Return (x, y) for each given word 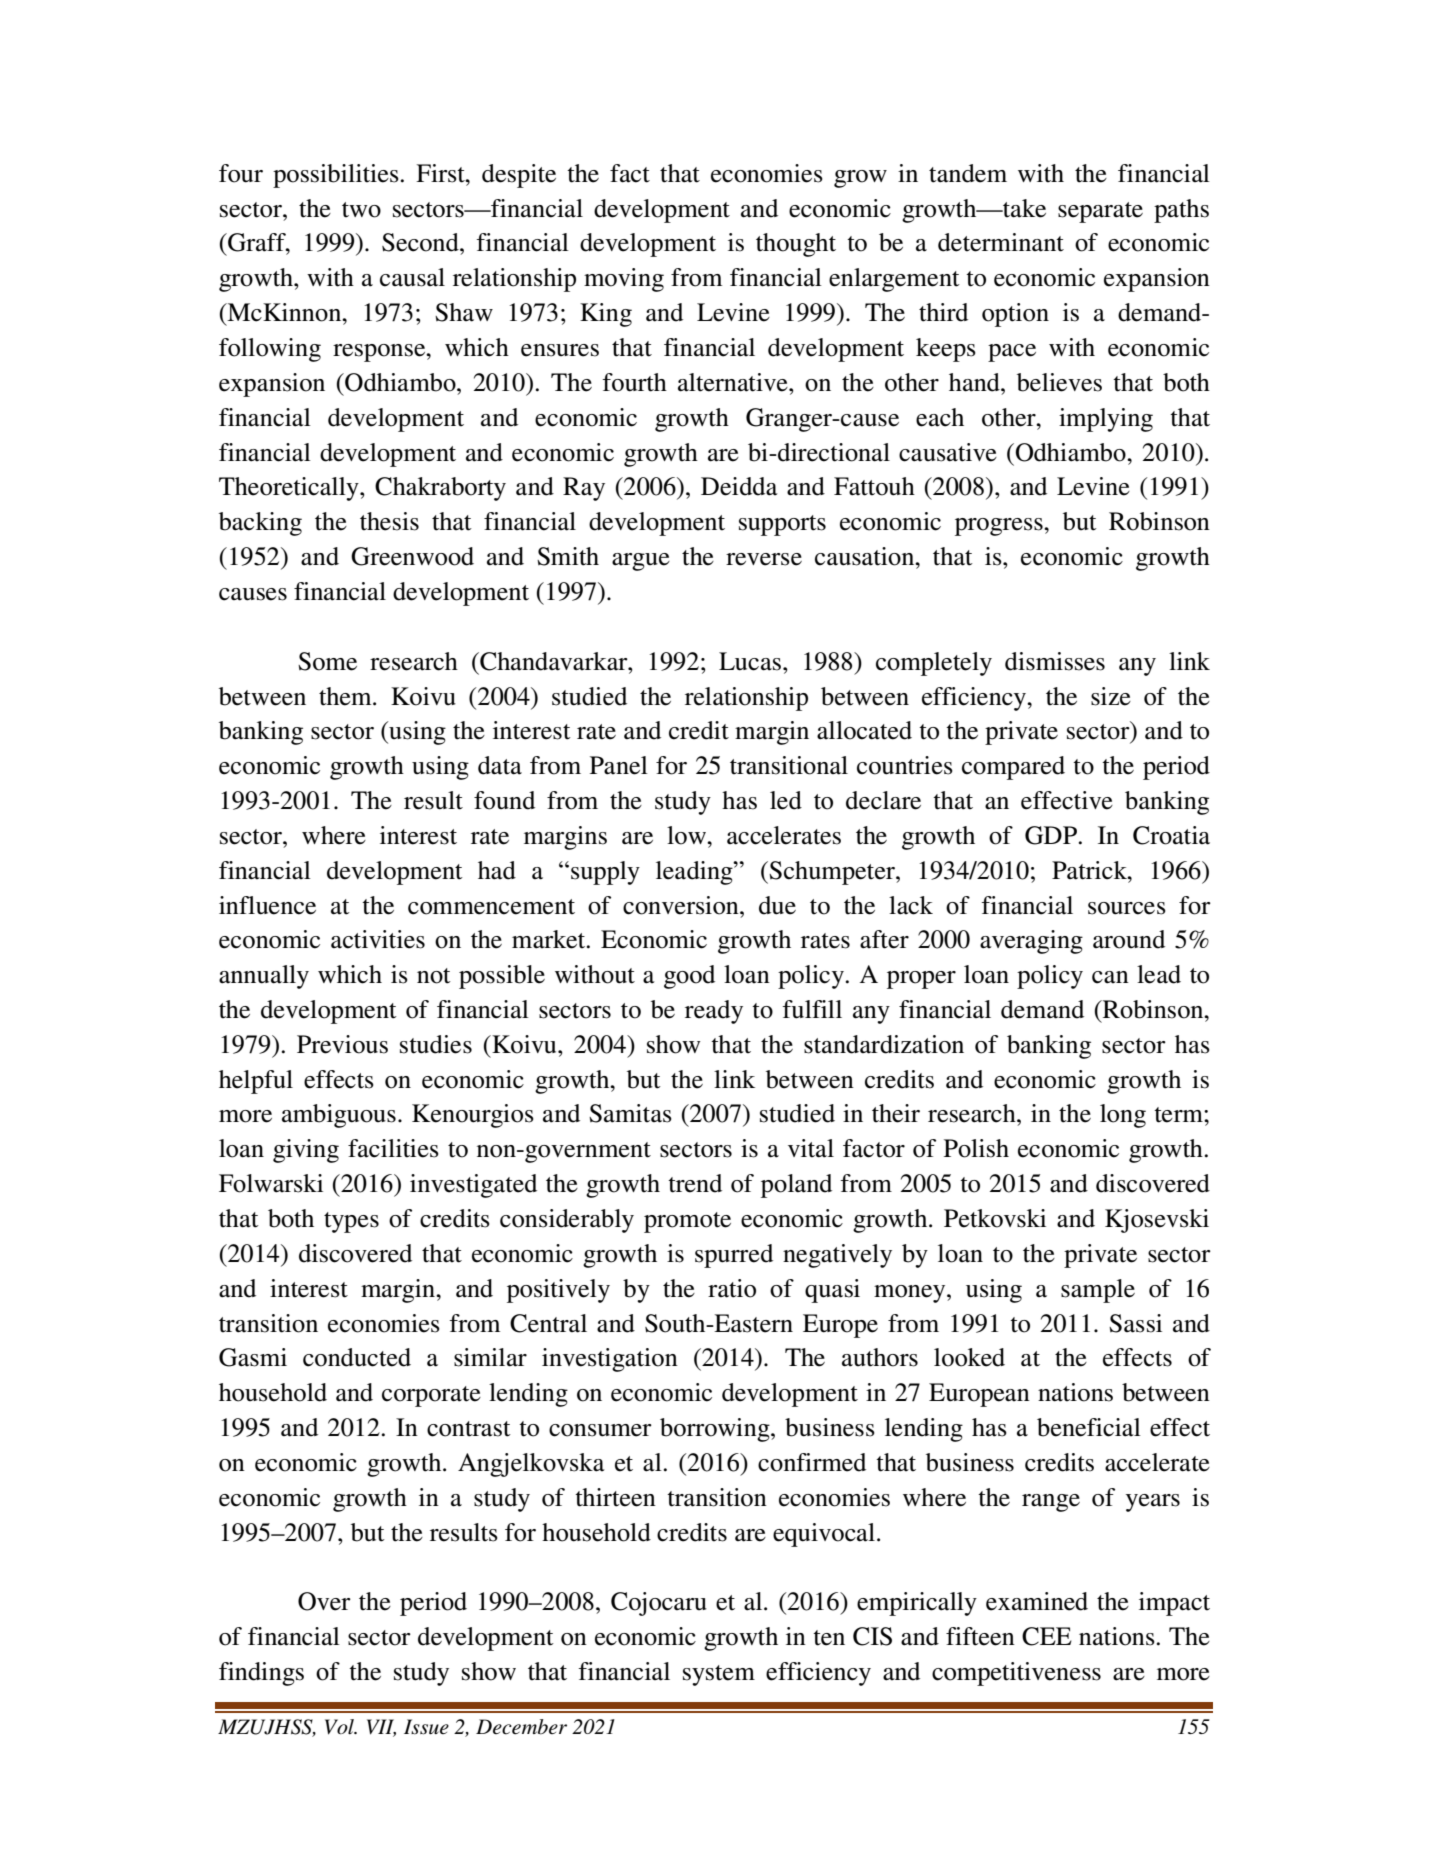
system (719, 1675)
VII (381, 1728)
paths (1181, 211)
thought (796, 245)
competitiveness (1016, 1674)
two (361, 210)
